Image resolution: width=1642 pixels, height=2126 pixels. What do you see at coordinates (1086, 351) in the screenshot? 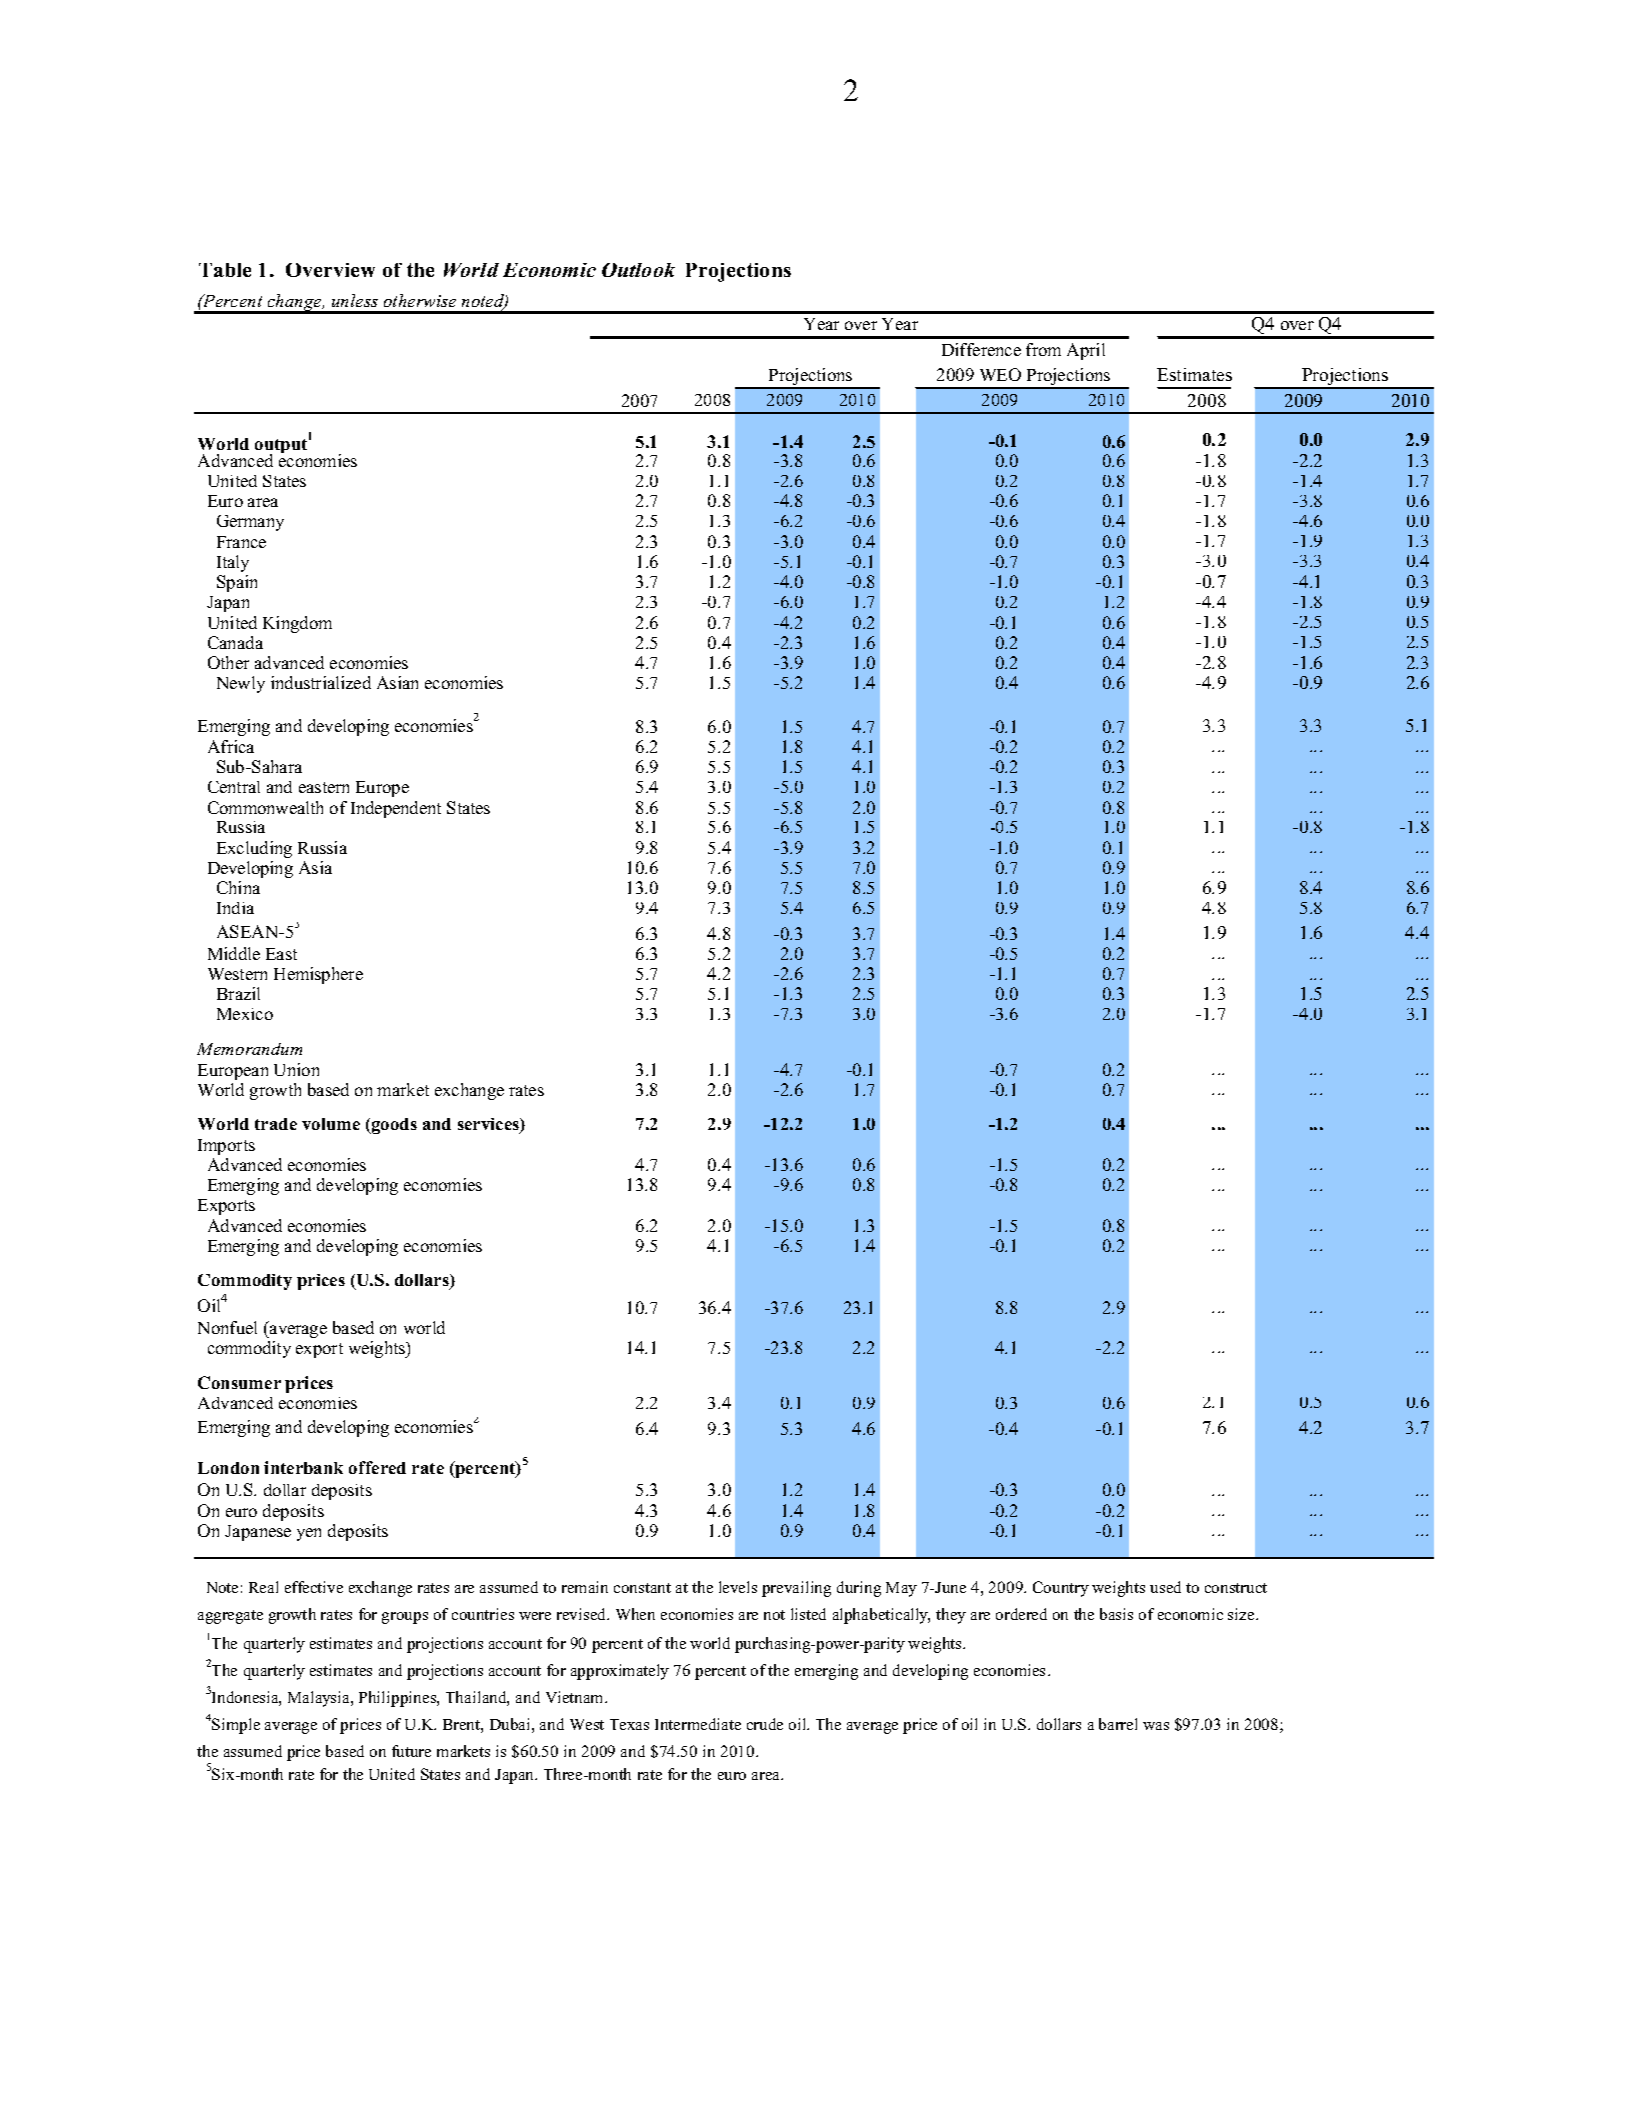
I see `April` at bounding box center [1086, 351].
